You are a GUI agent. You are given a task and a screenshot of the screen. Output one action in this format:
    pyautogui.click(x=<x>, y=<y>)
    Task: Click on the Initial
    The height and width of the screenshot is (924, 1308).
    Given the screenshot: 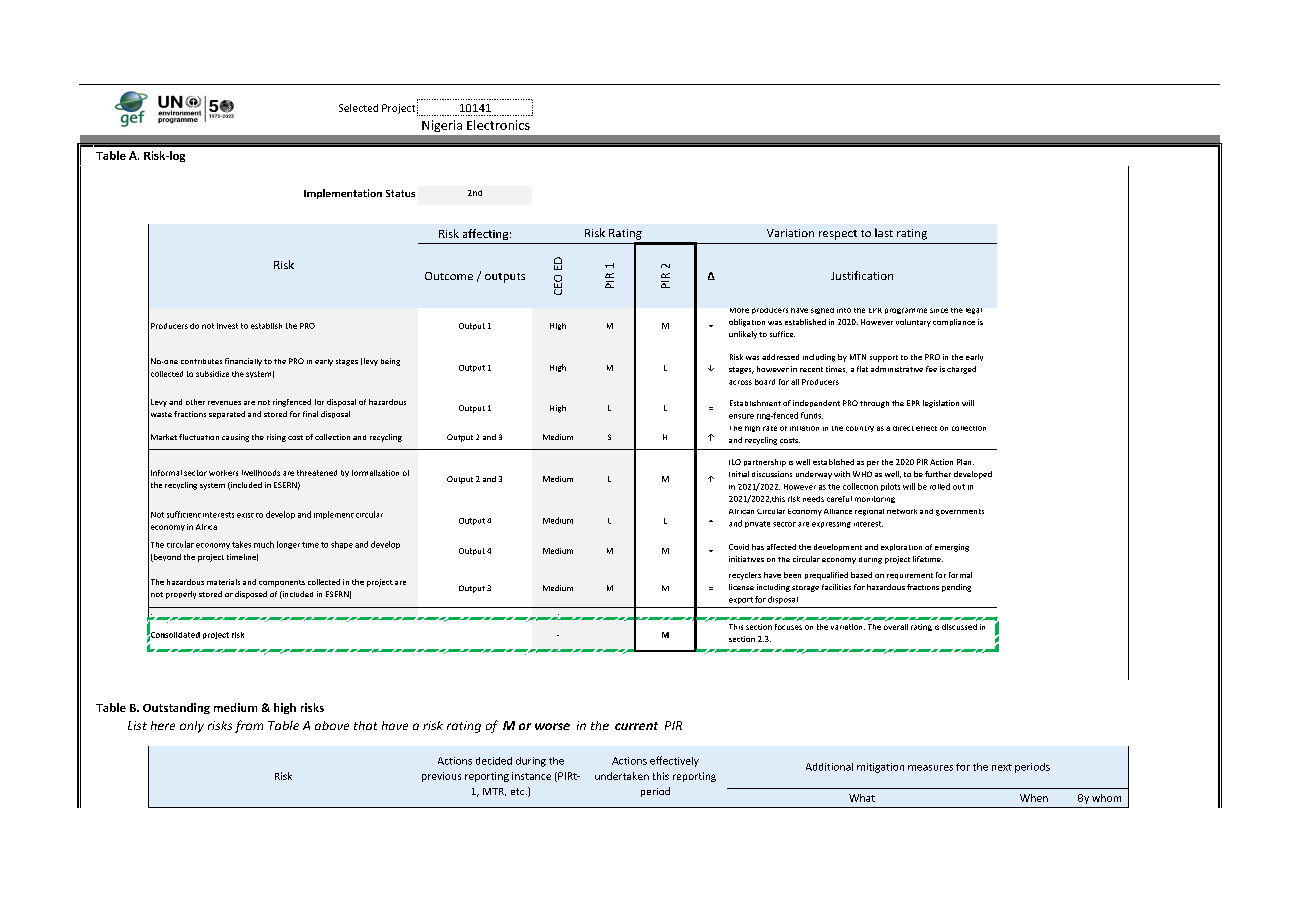 What is the action you would take?
    pyautogui.click(x=739, y=474)
